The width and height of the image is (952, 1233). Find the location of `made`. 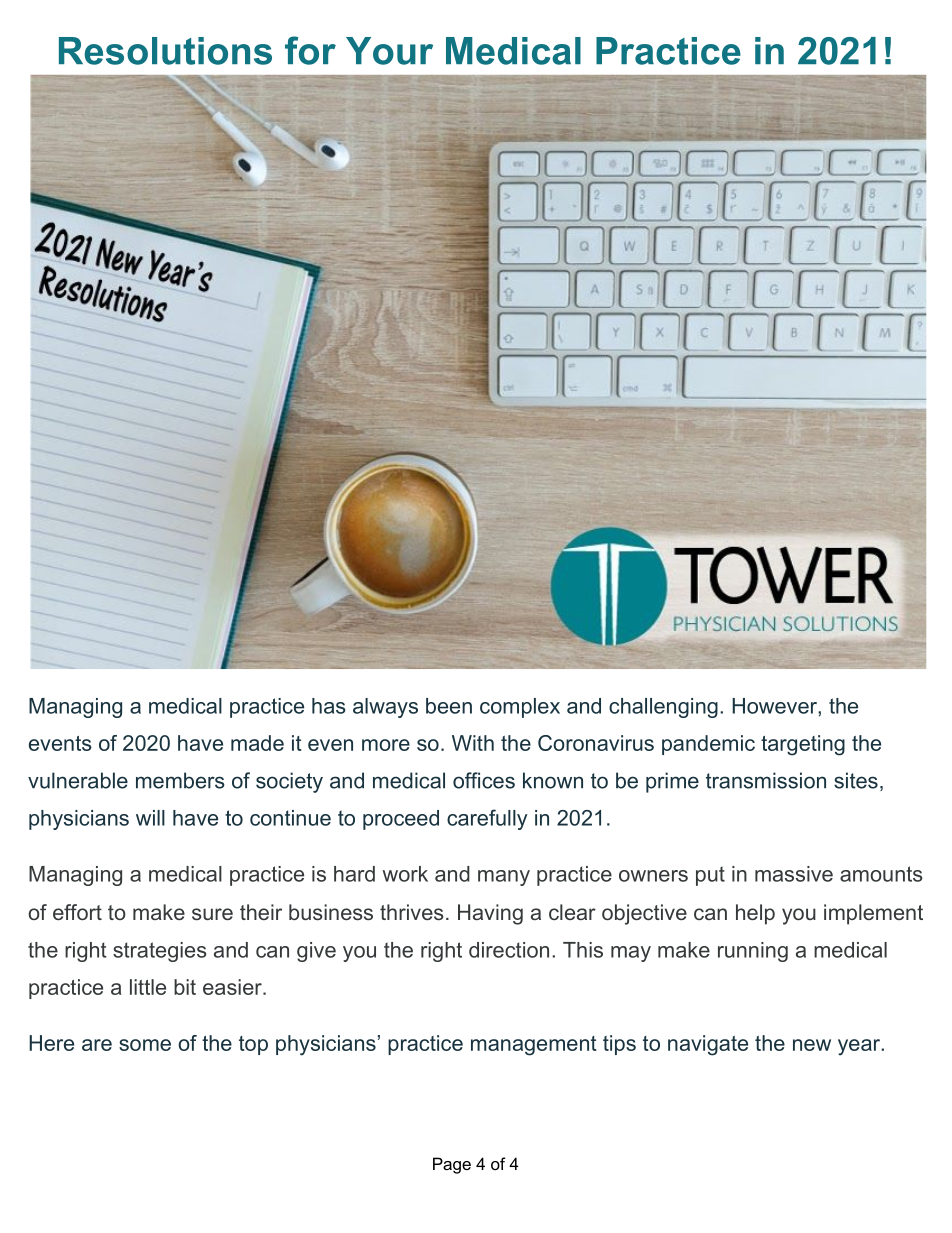

made is located at coordinates (257, 743).
